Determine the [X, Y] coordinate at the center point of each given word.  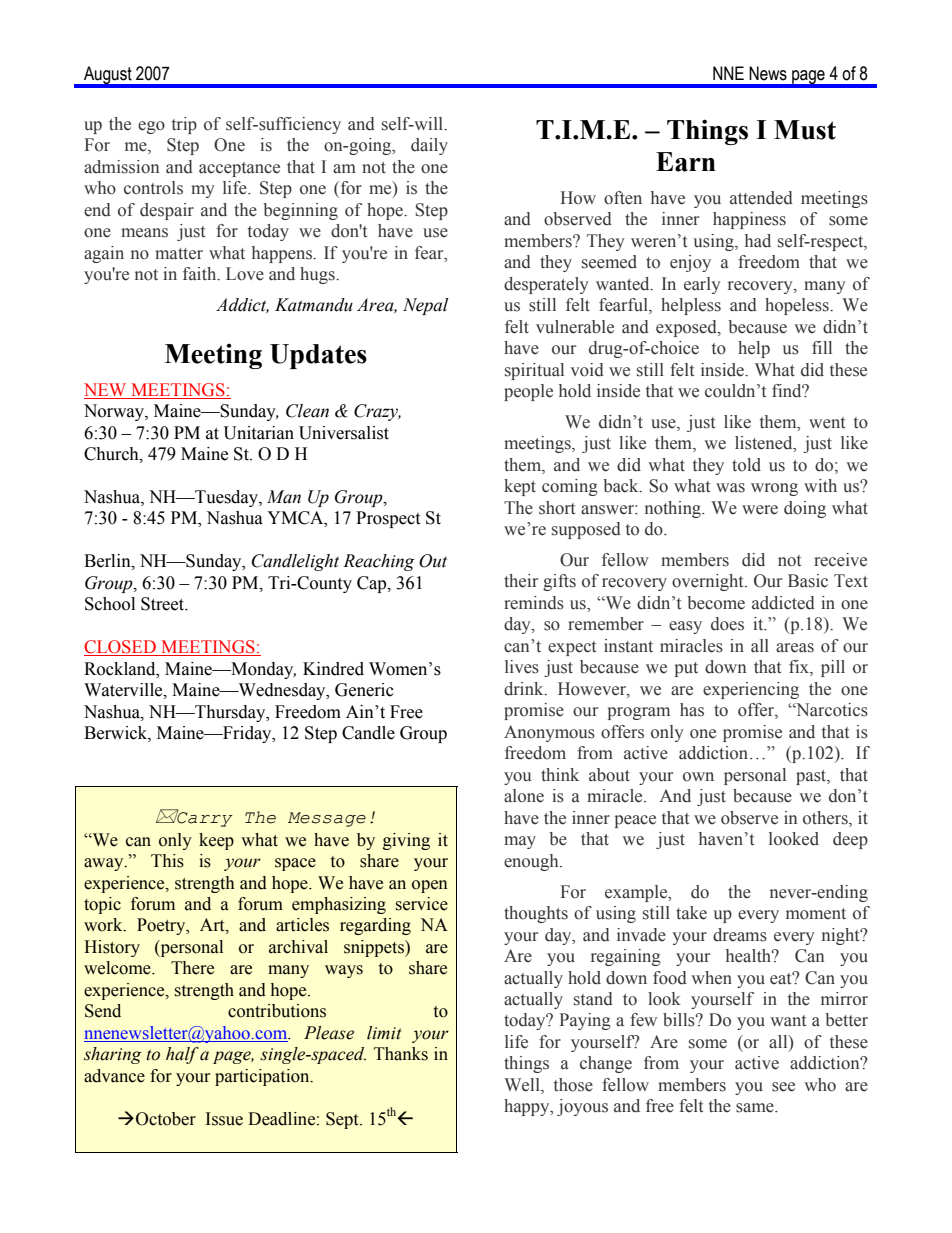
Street [164, 604]
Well [523, 1086]
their [521, 581]
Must [805, 130]
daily [429, 146]
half [182, 1055]
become [716, 603]
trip [184, 125]
